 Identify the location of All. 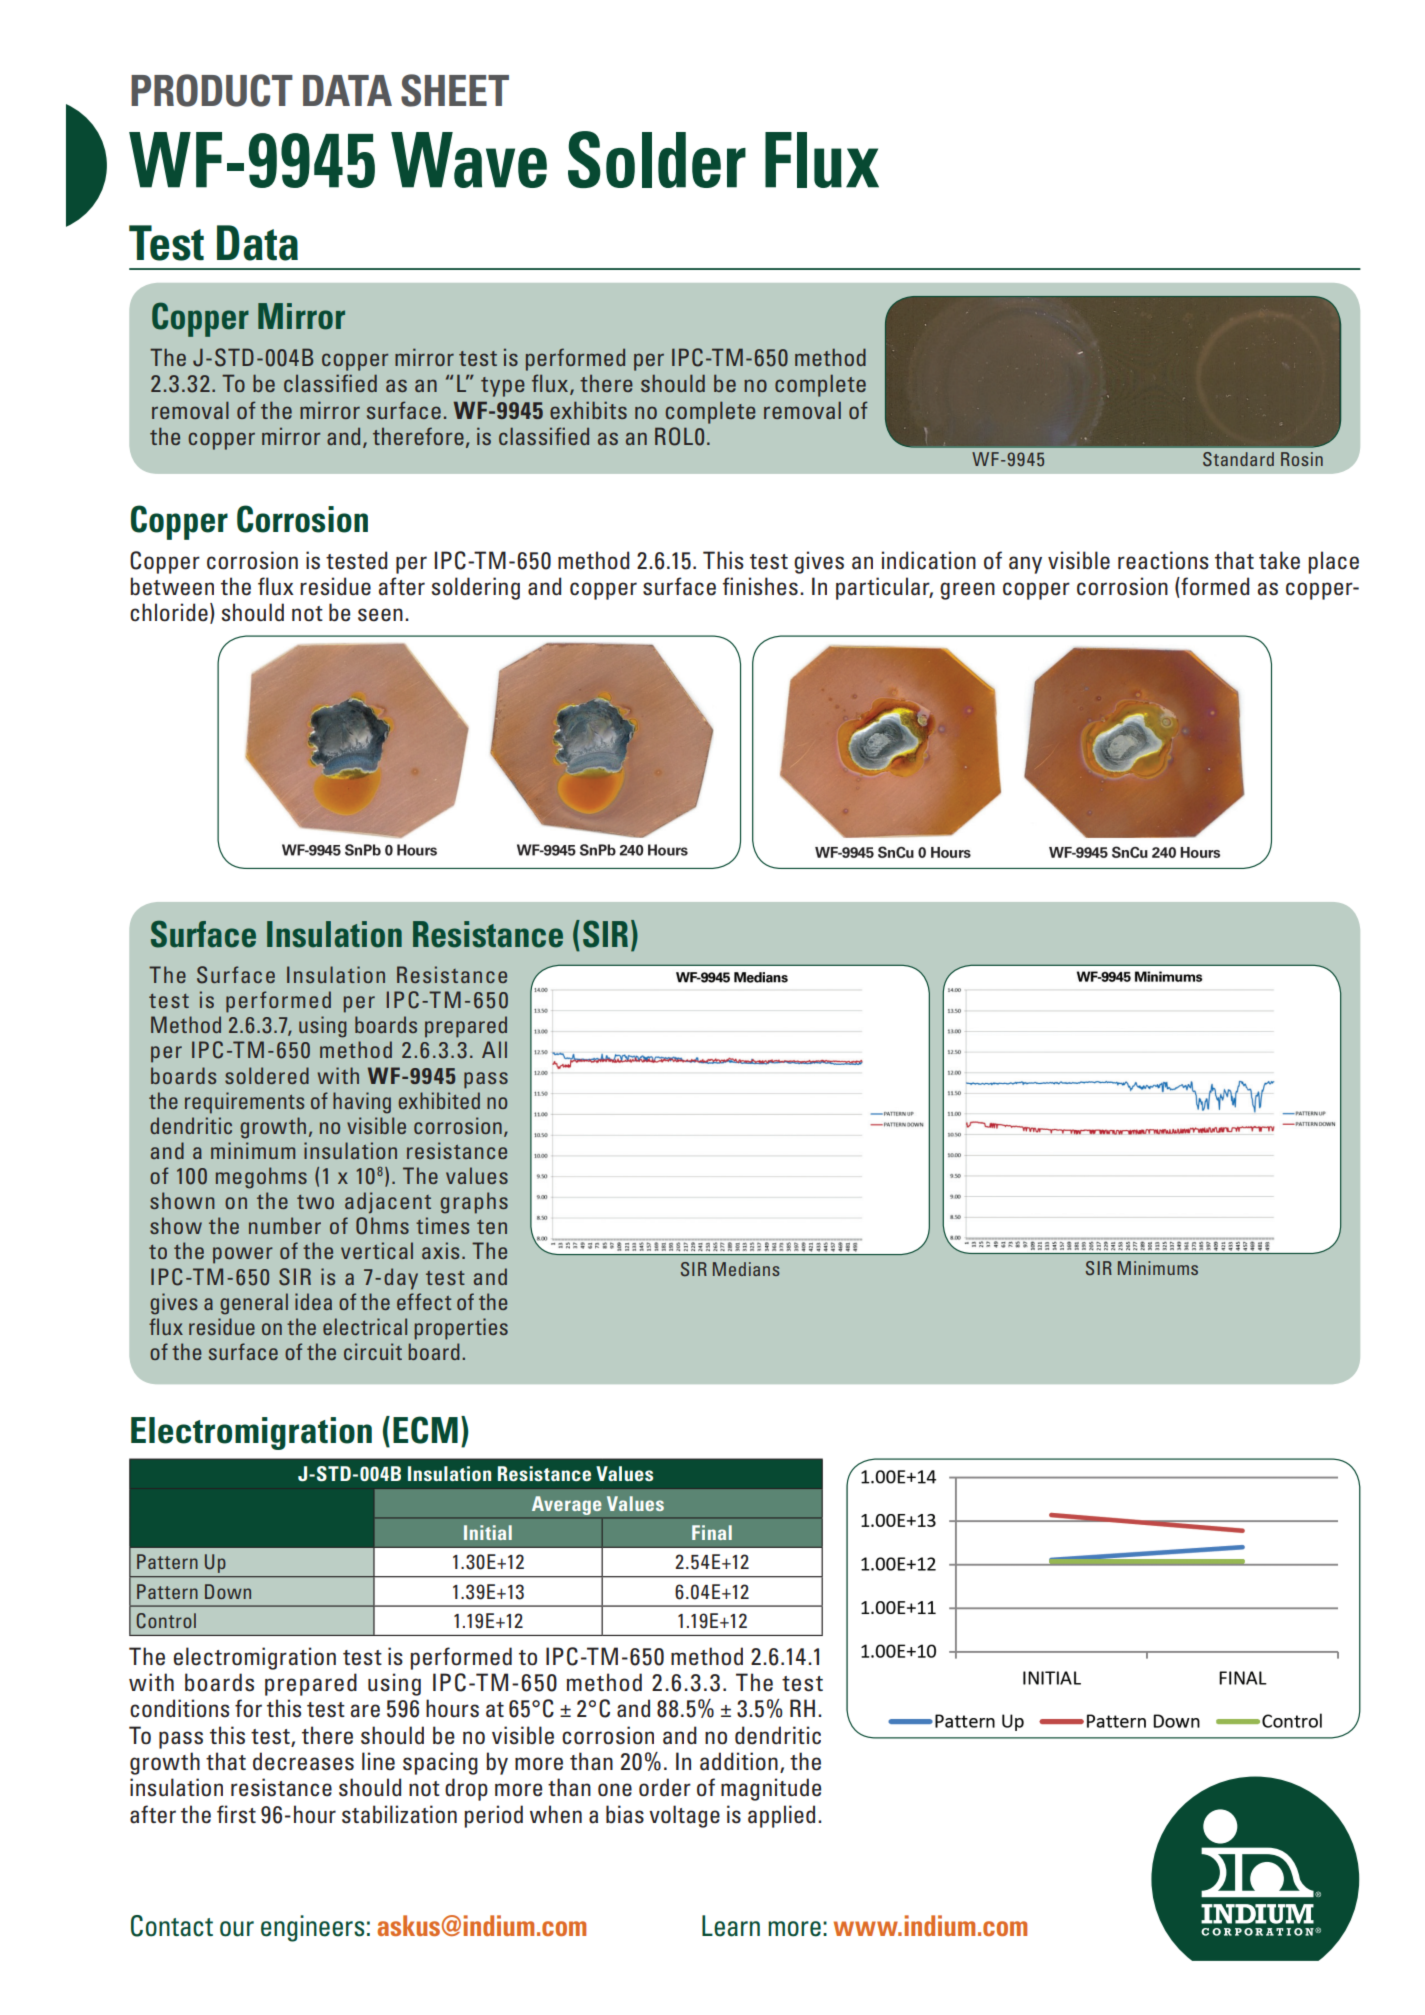
(494, 1049).
